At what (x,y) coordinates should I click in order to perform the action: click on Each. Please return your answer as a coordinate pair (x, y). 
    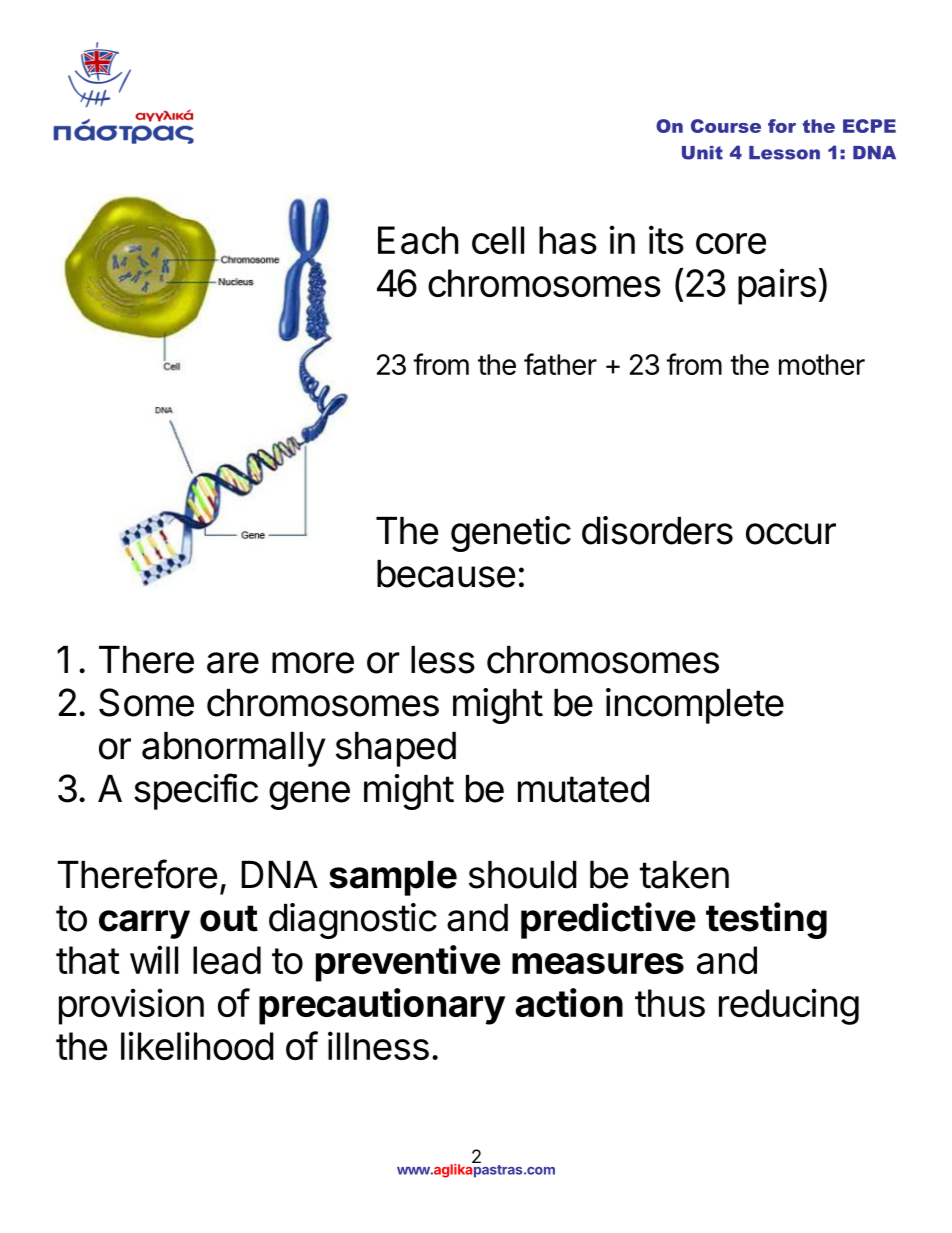
    Looking at the image, I should click on (418, 240).
